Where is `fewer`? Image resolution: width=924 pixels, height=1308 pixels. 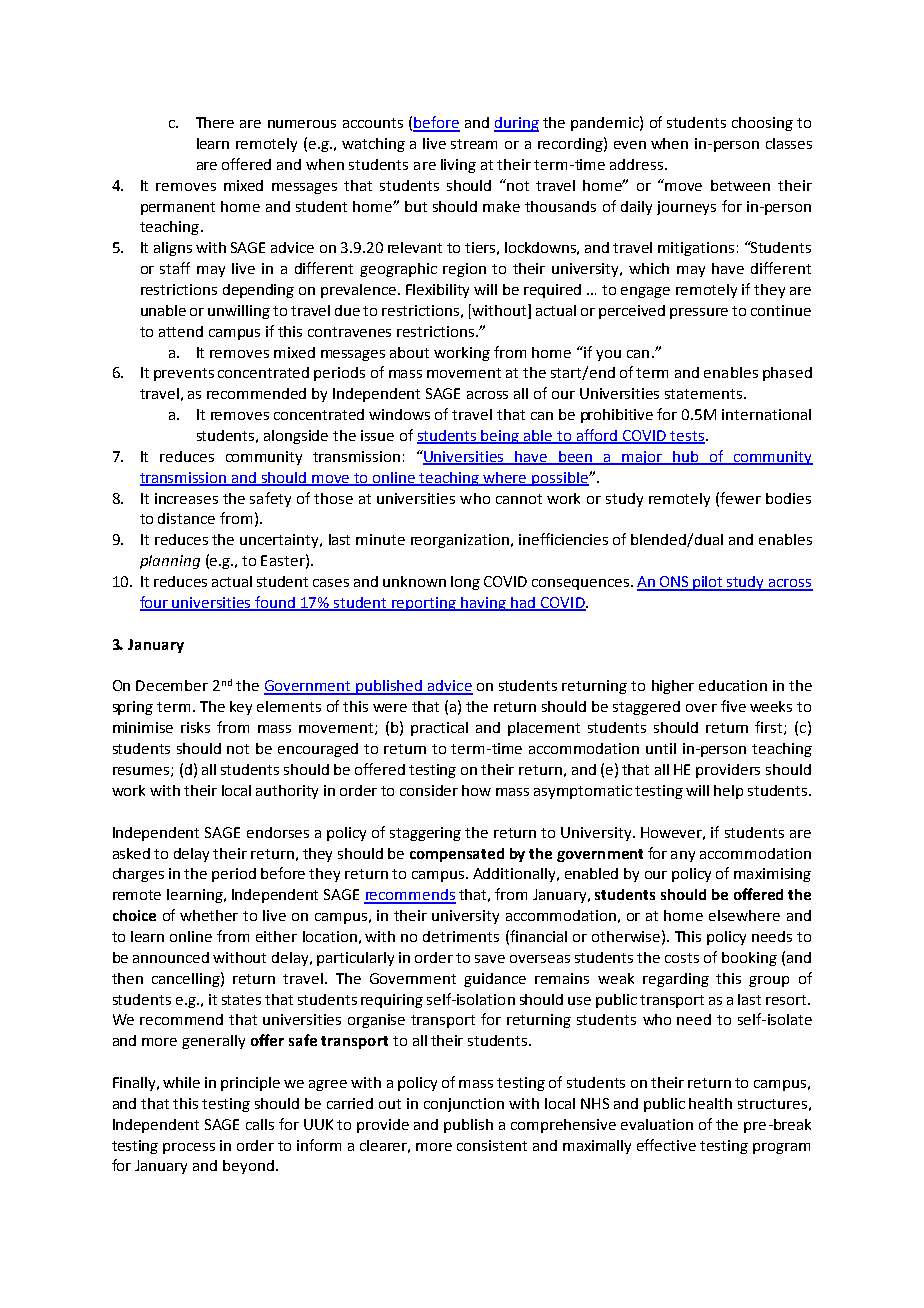 fewer is located at coordinates (740, 498).
